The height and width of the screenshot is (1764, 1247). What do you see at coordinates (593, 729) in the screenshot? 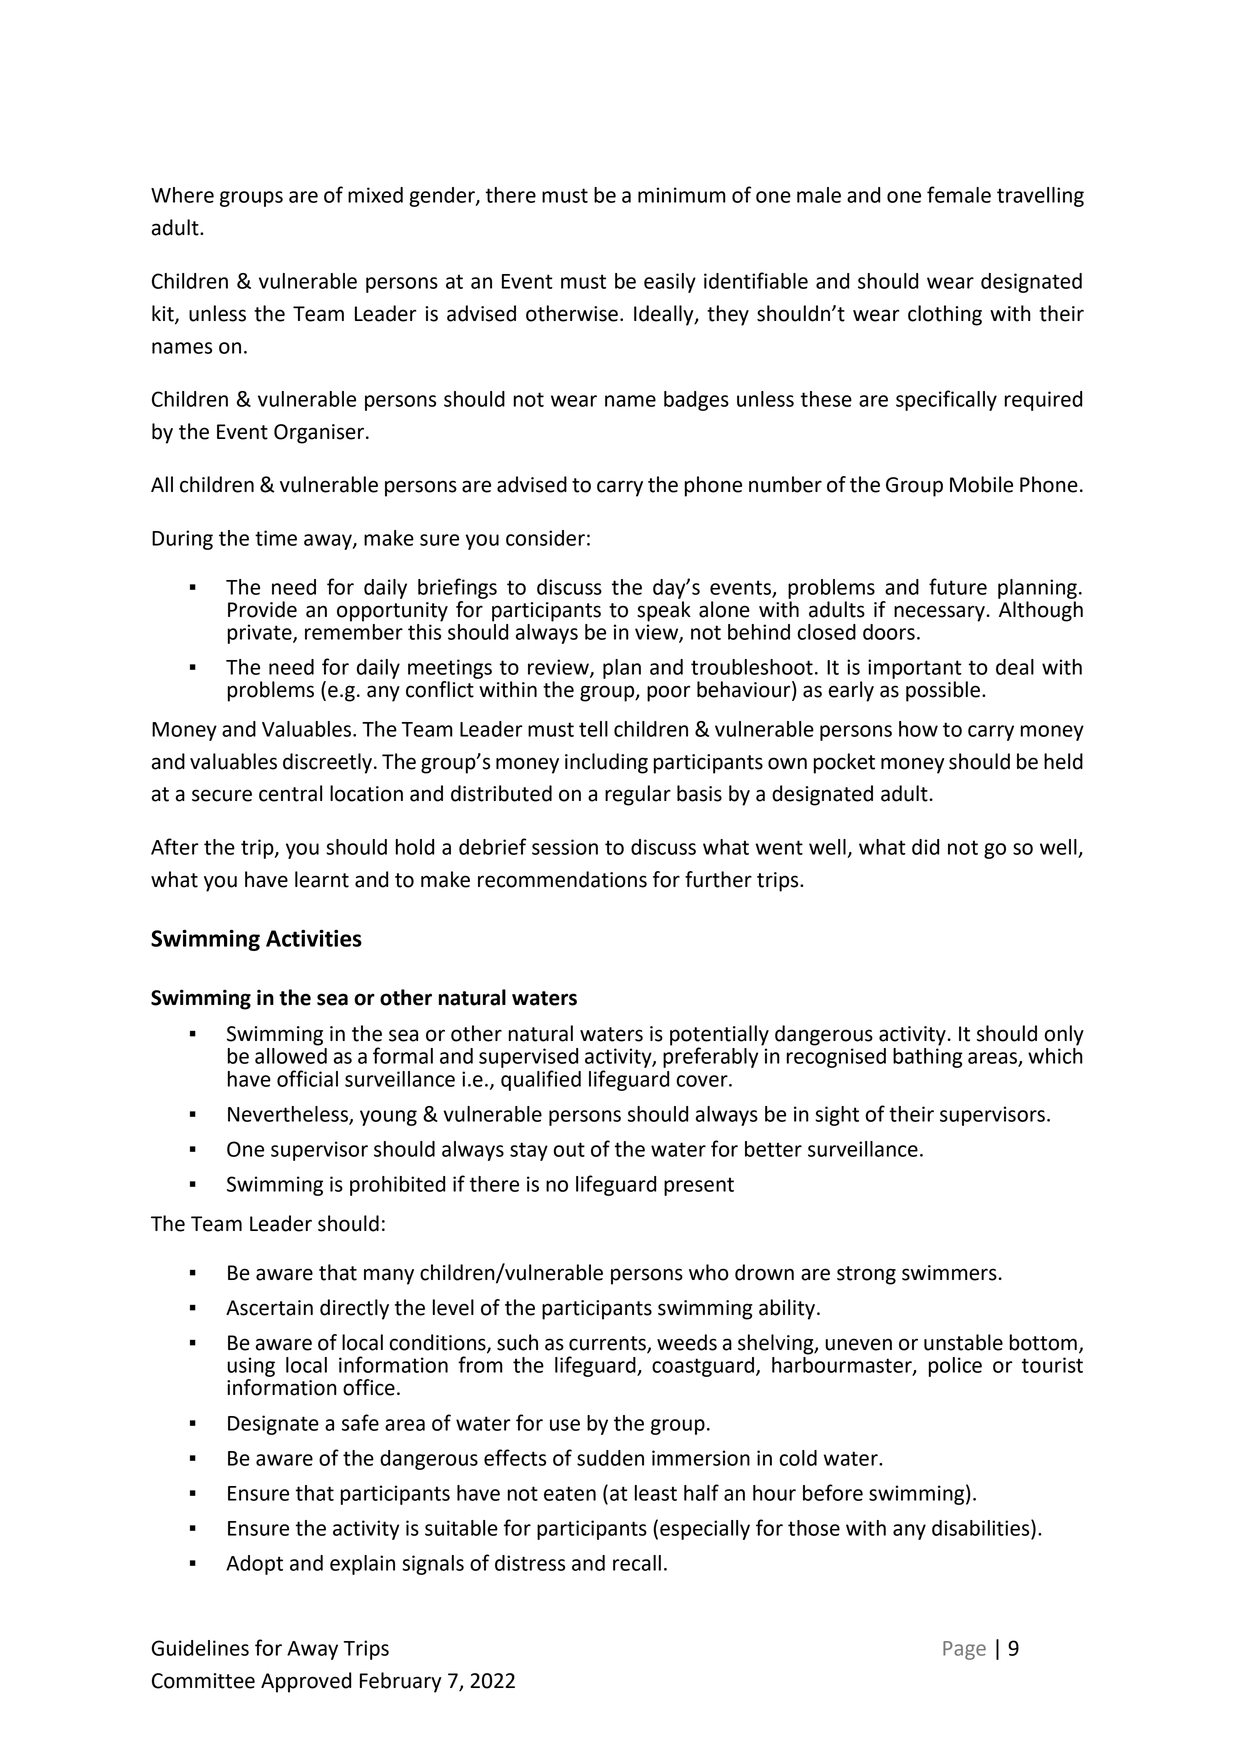
I see `tell` at bounding box center [593, 729].
